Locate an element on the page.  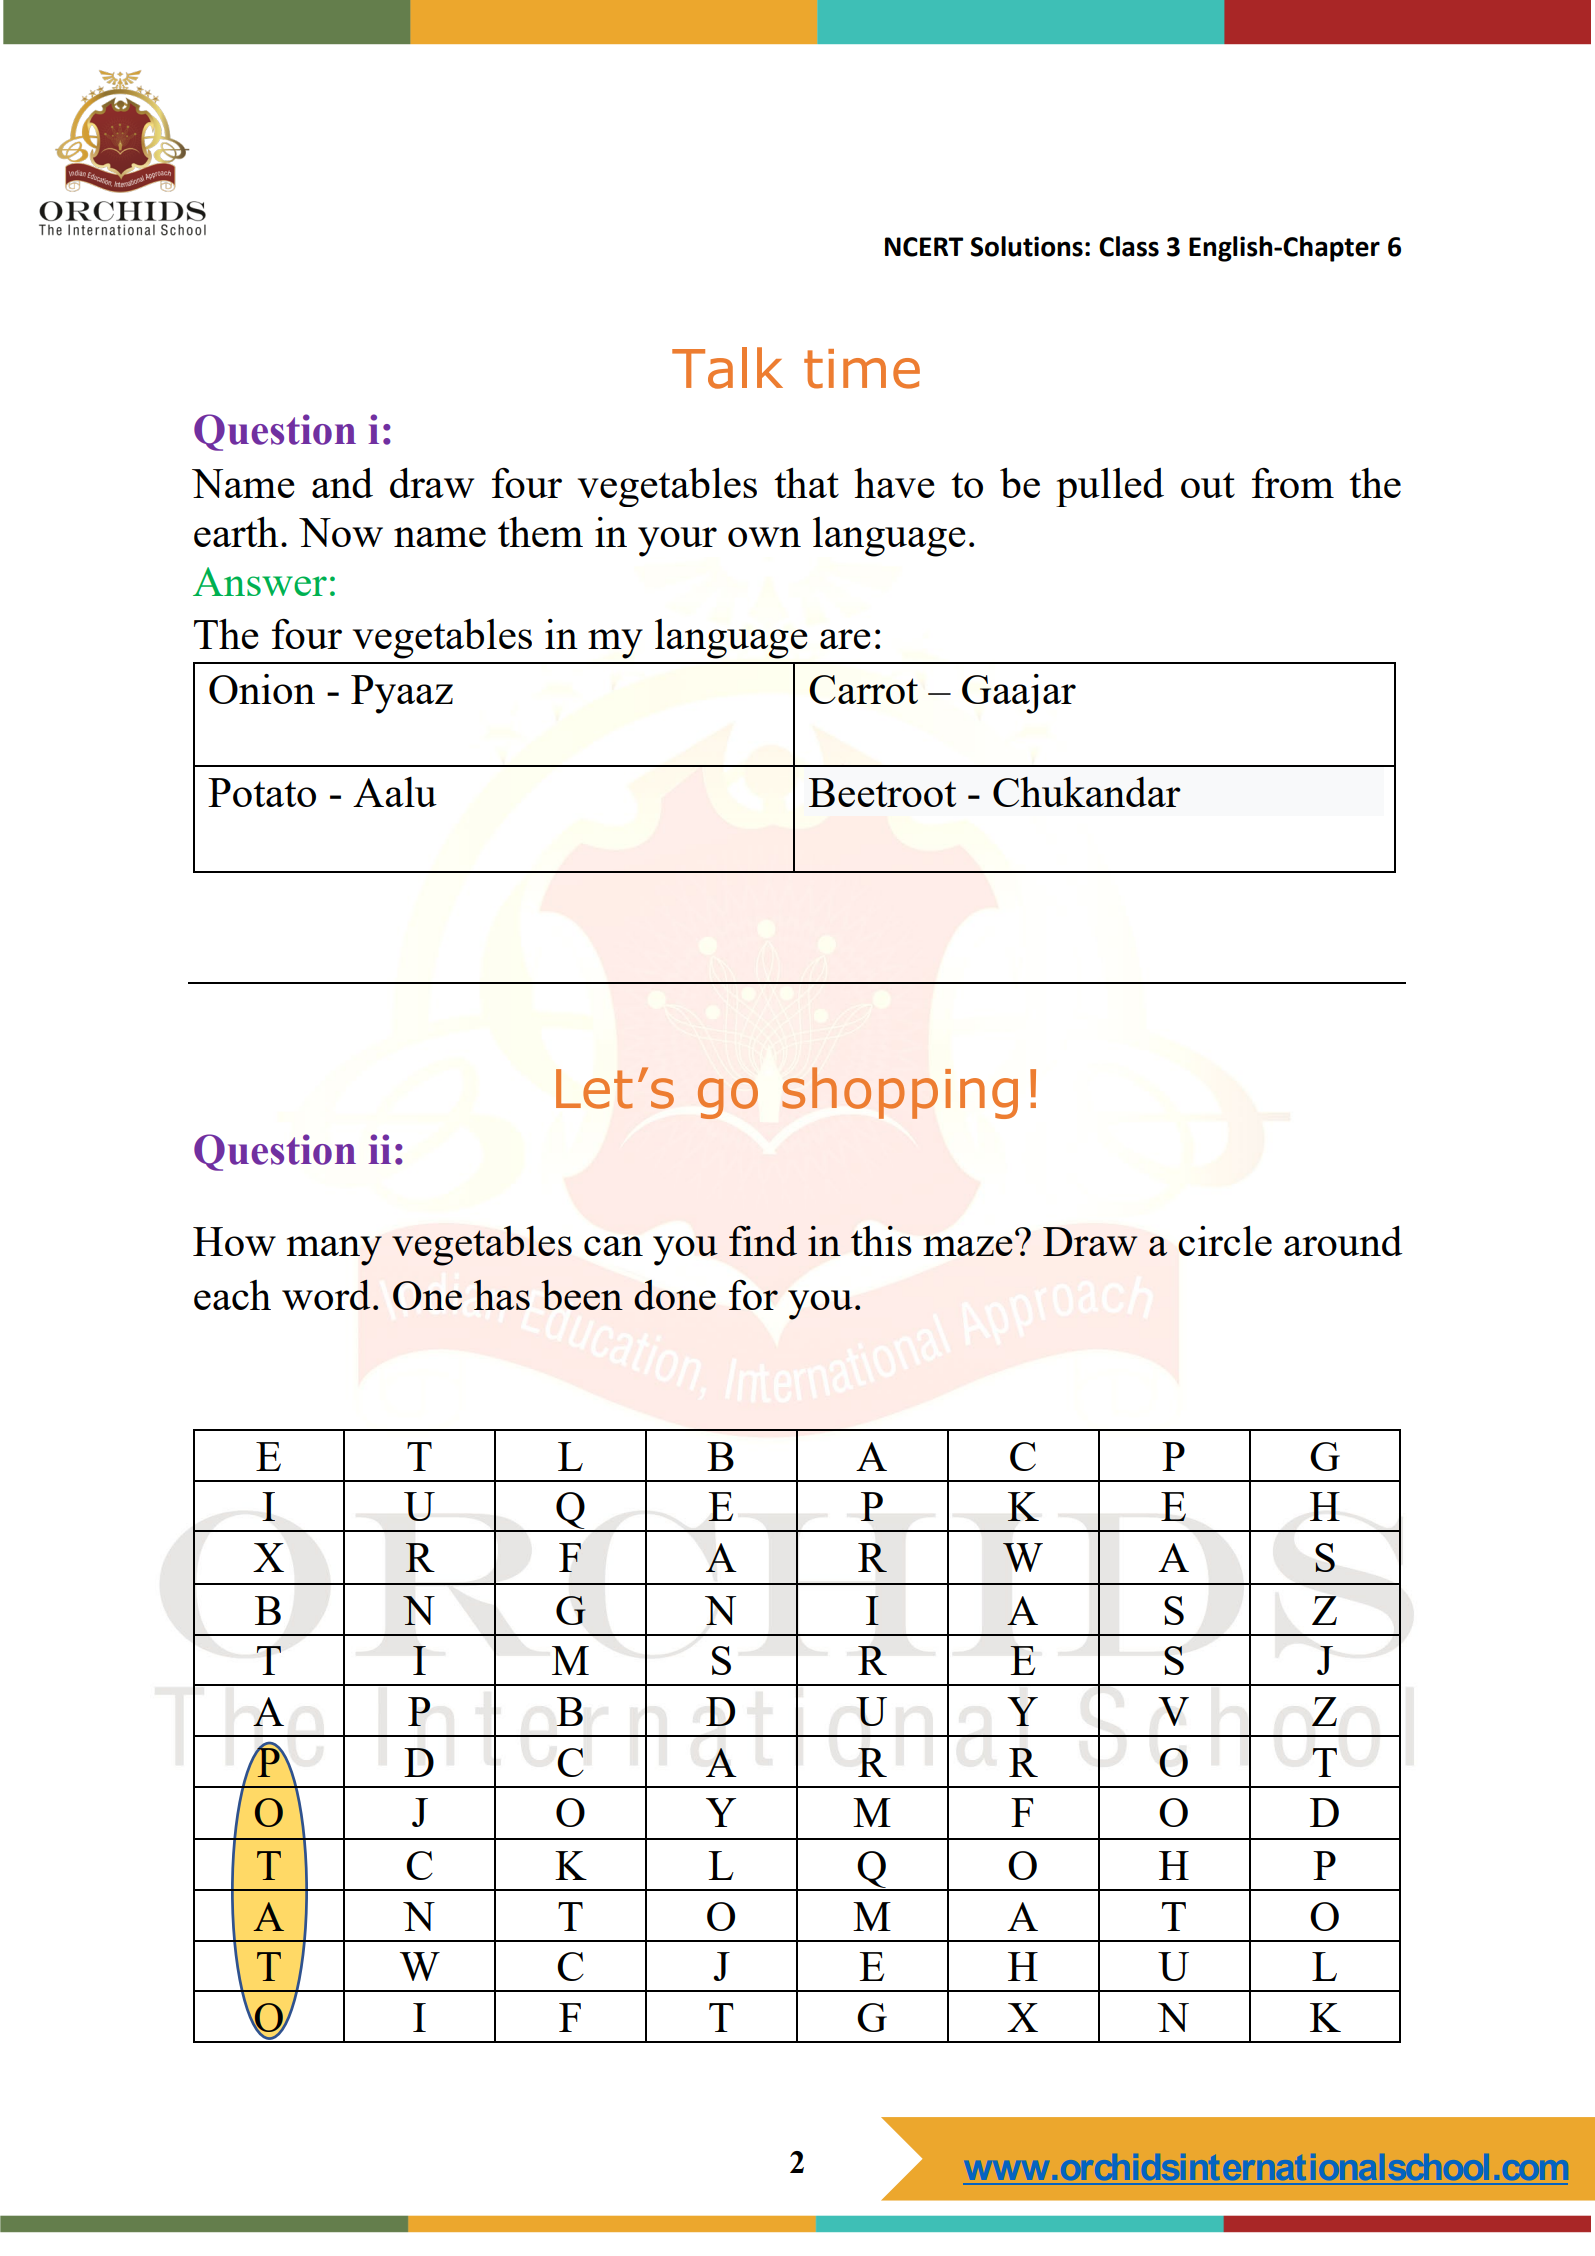
many is located at coordinates (334, 1251).
